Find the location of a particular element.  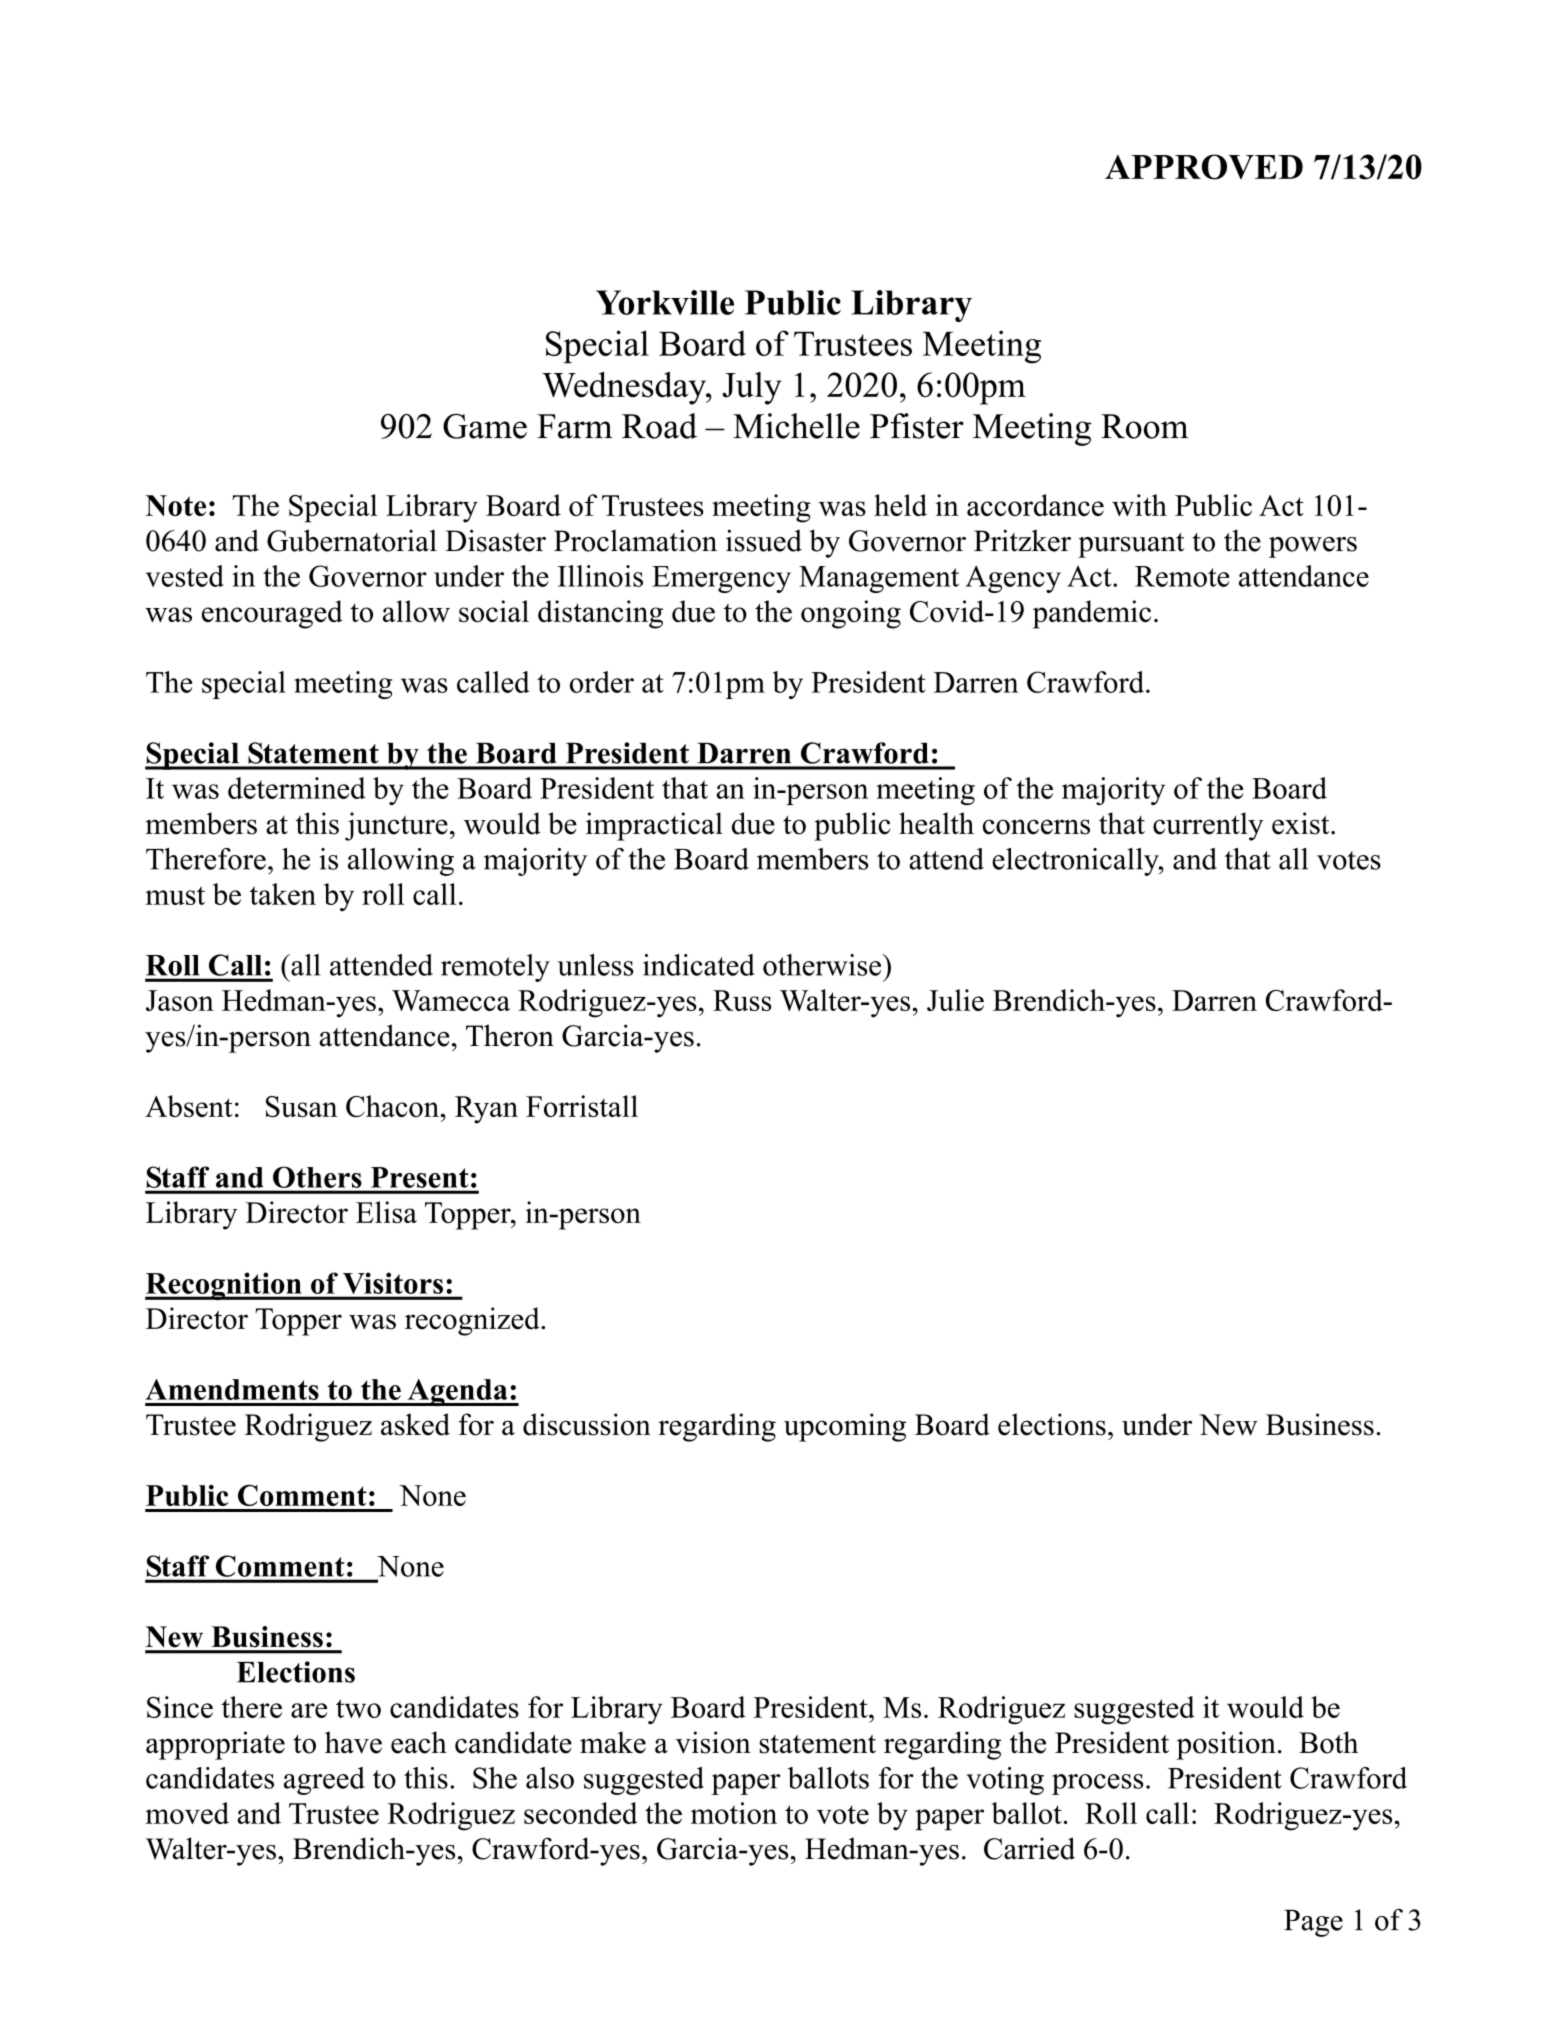

Game is located at coordinates (485, 426).
